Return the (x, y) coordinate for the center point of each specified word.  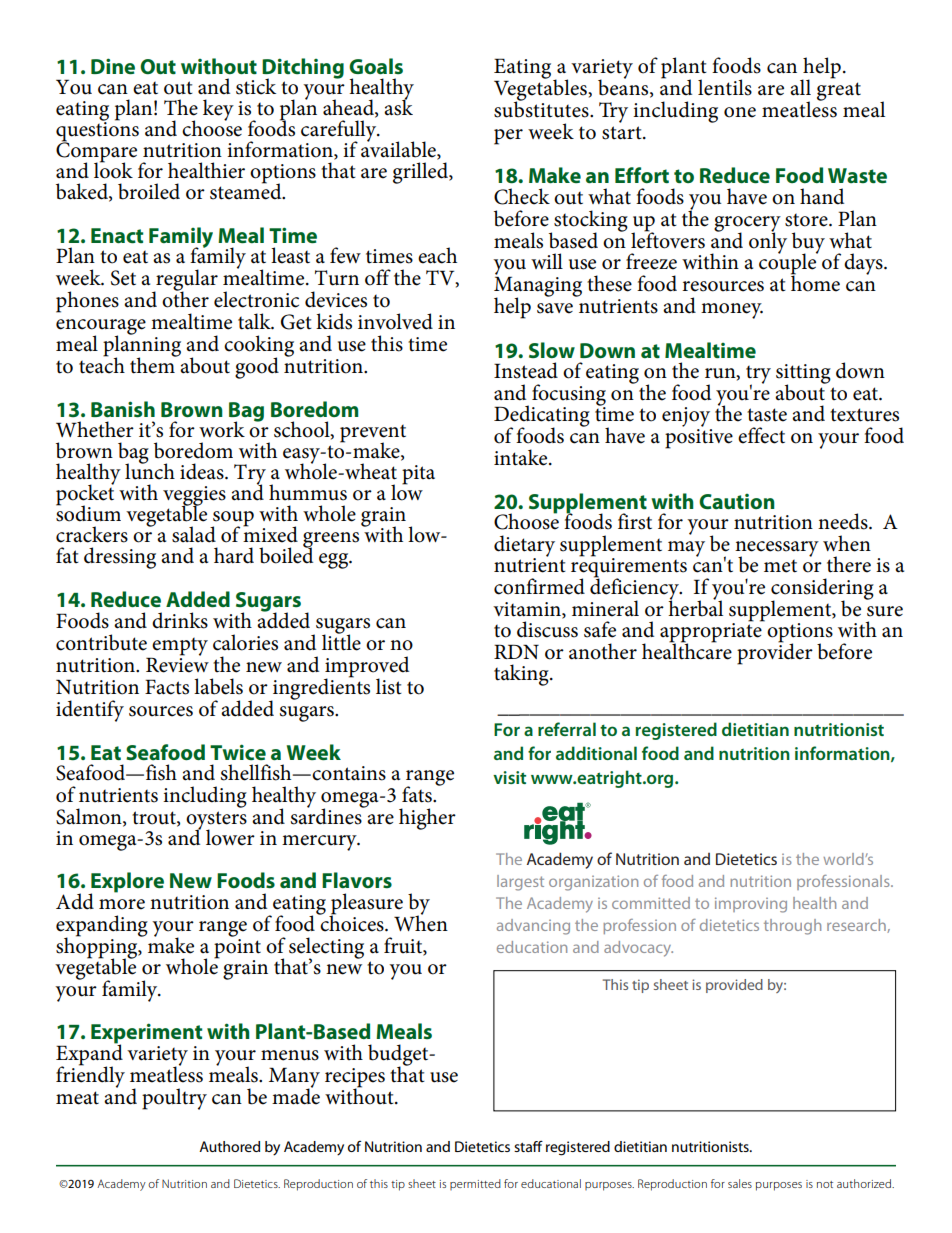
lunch (150, 470)
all (800, 87)
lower (230, 837)
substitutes (542, 108)
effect (761, 435)
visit (509, 777)
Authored (229, 1146)
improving (751, 905)
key (218, 110)
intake (522, 457)
